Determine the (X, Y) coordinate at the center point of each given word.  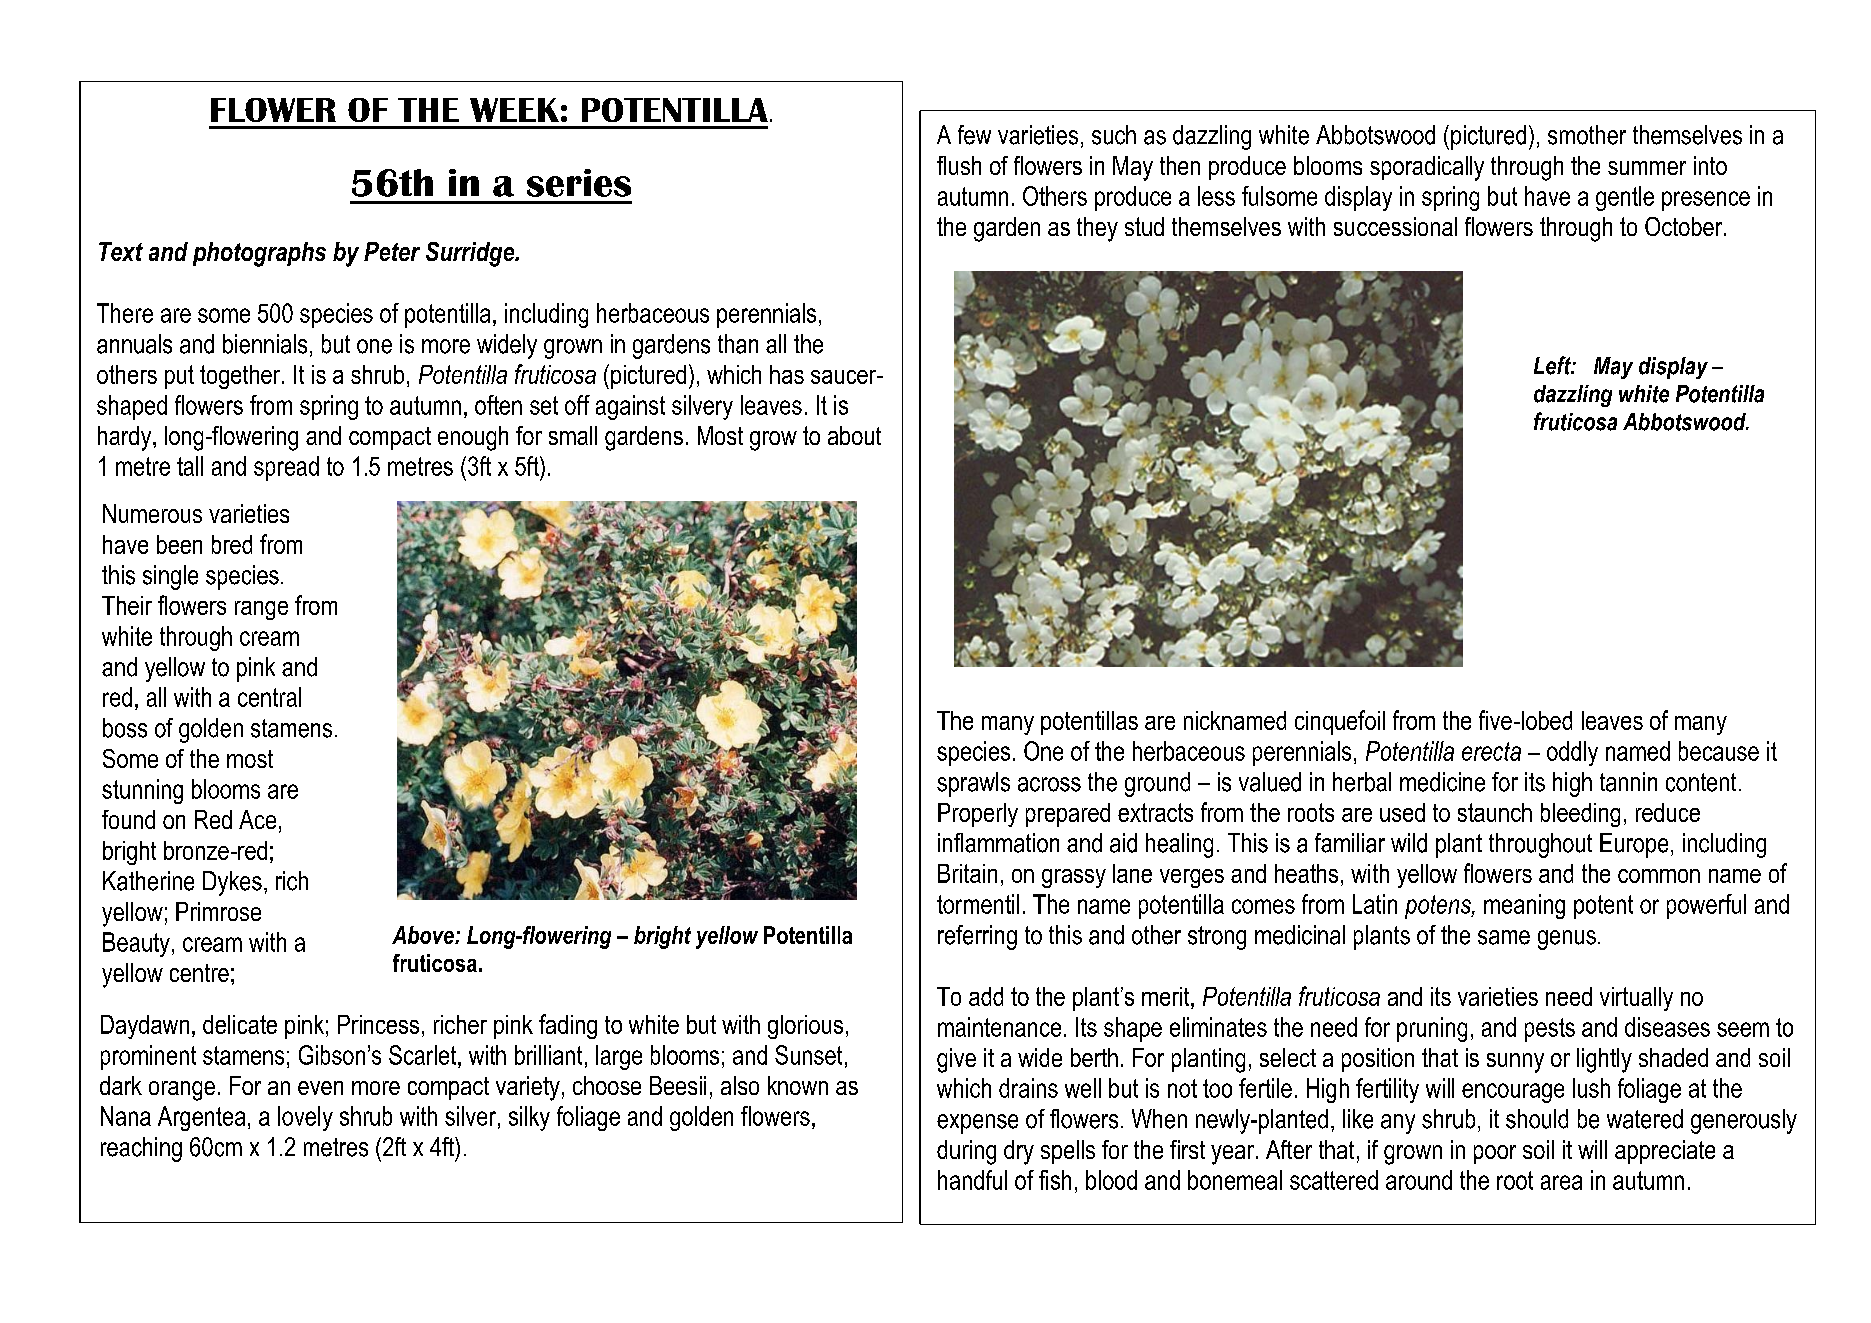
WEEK (514, 110)
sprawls (973, 784)
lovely (305, 1118)
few (974, 135)
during (966, 1152)
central (269, 697)
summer (1647, 168)
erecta (1491, 751)
